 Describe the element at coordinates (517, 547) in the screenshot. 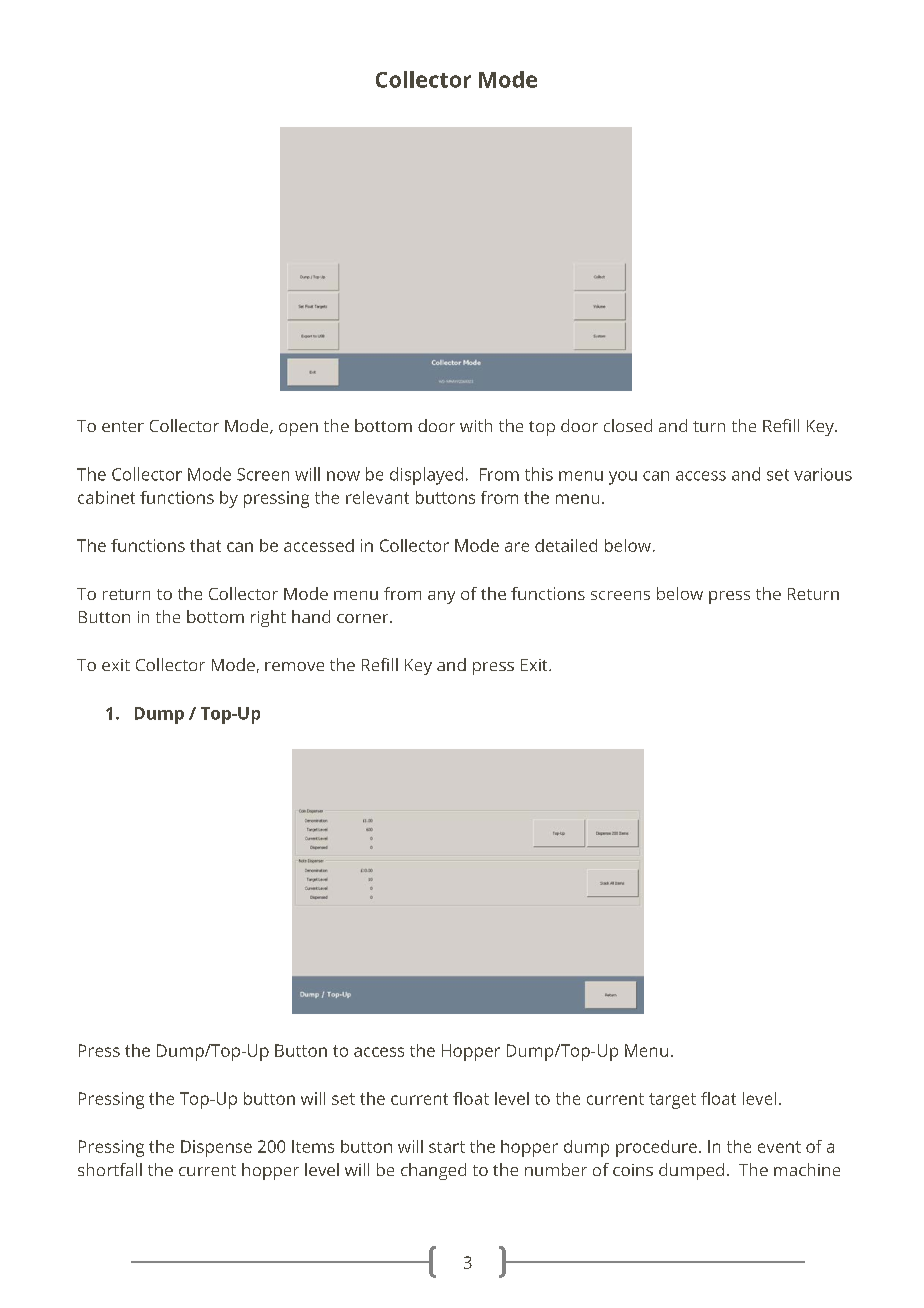

I see `are` at that location.
